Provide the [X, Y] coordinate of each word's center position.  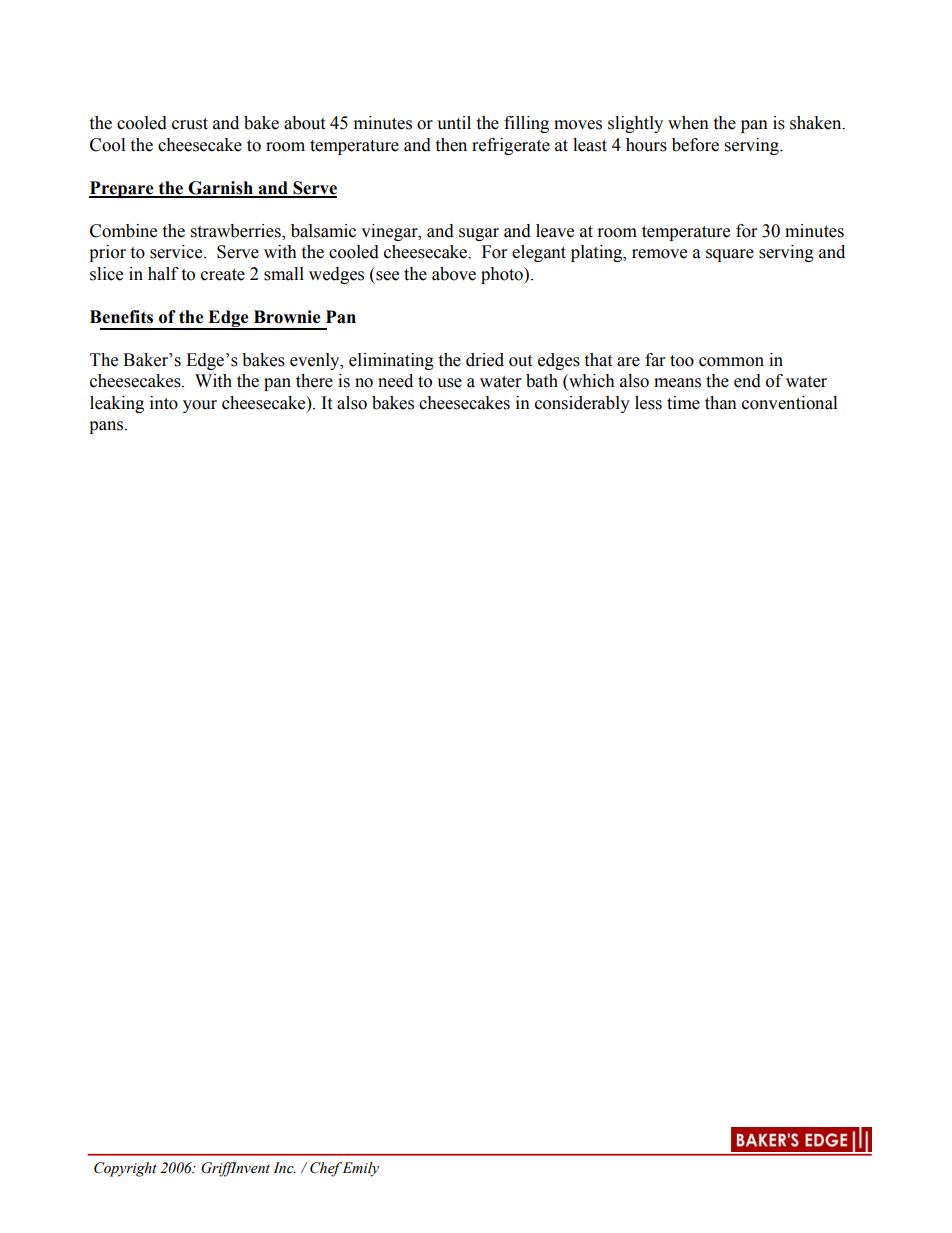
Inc [284, 1168]
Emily [359, 1169]
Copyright [125, 1169]
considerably [582, 404]
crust [190, 124]
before [695, 145]
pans [107, 427]
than [721, 403]
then [451, 145]
